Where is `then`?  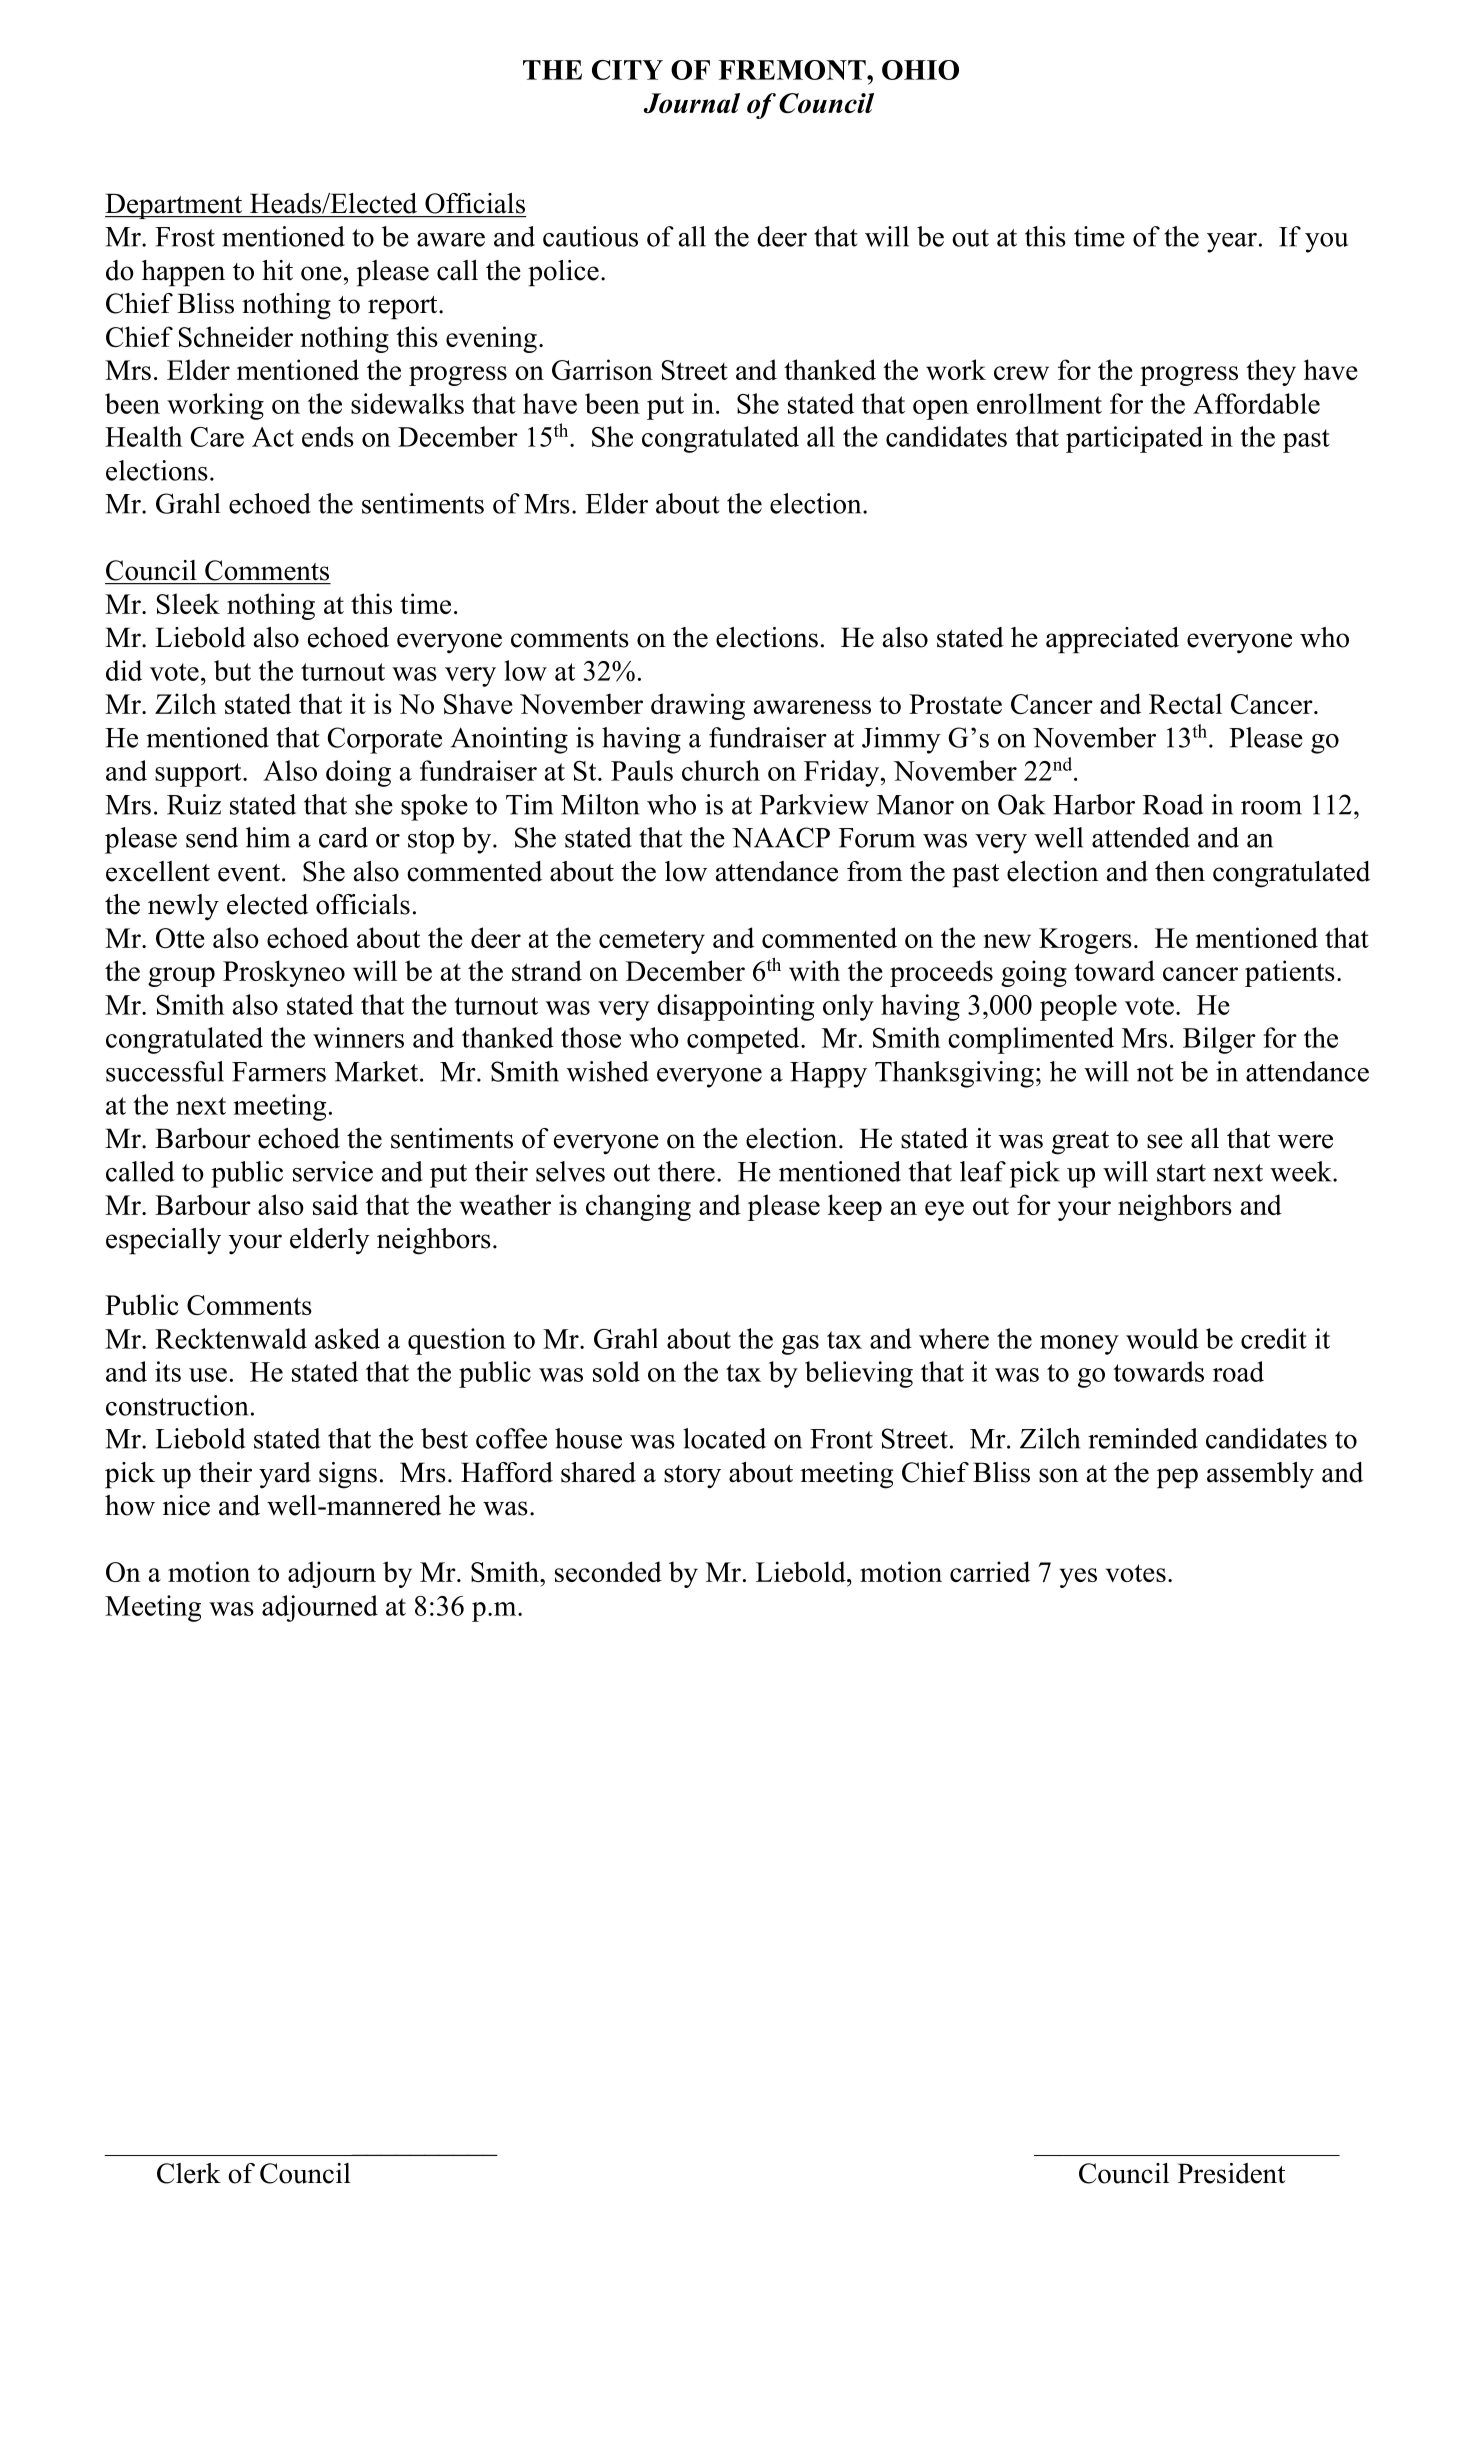 then is located at coordinates (1180, 871).
